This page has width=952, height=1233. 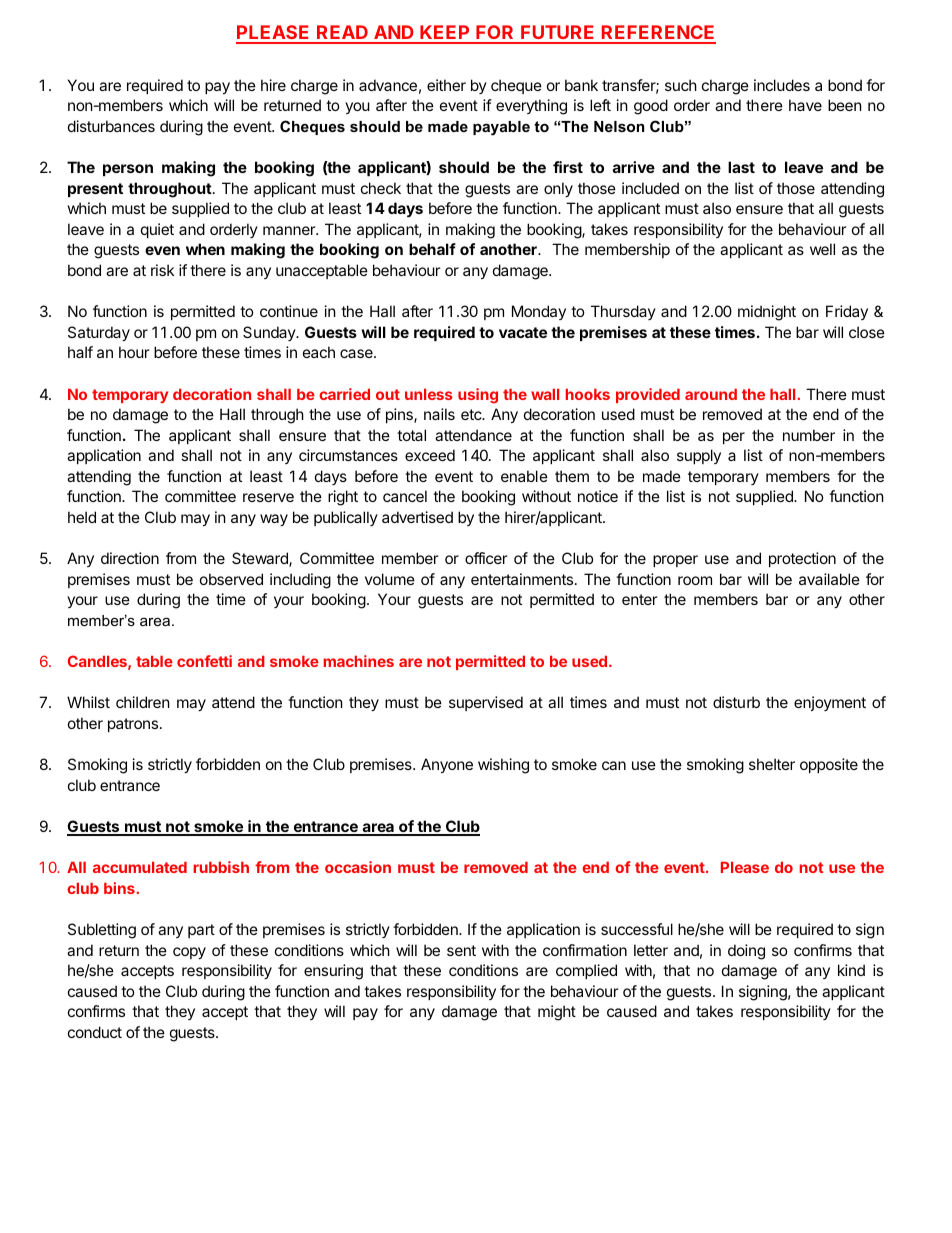 I want to click on officer, so click(x=486, y=558).
